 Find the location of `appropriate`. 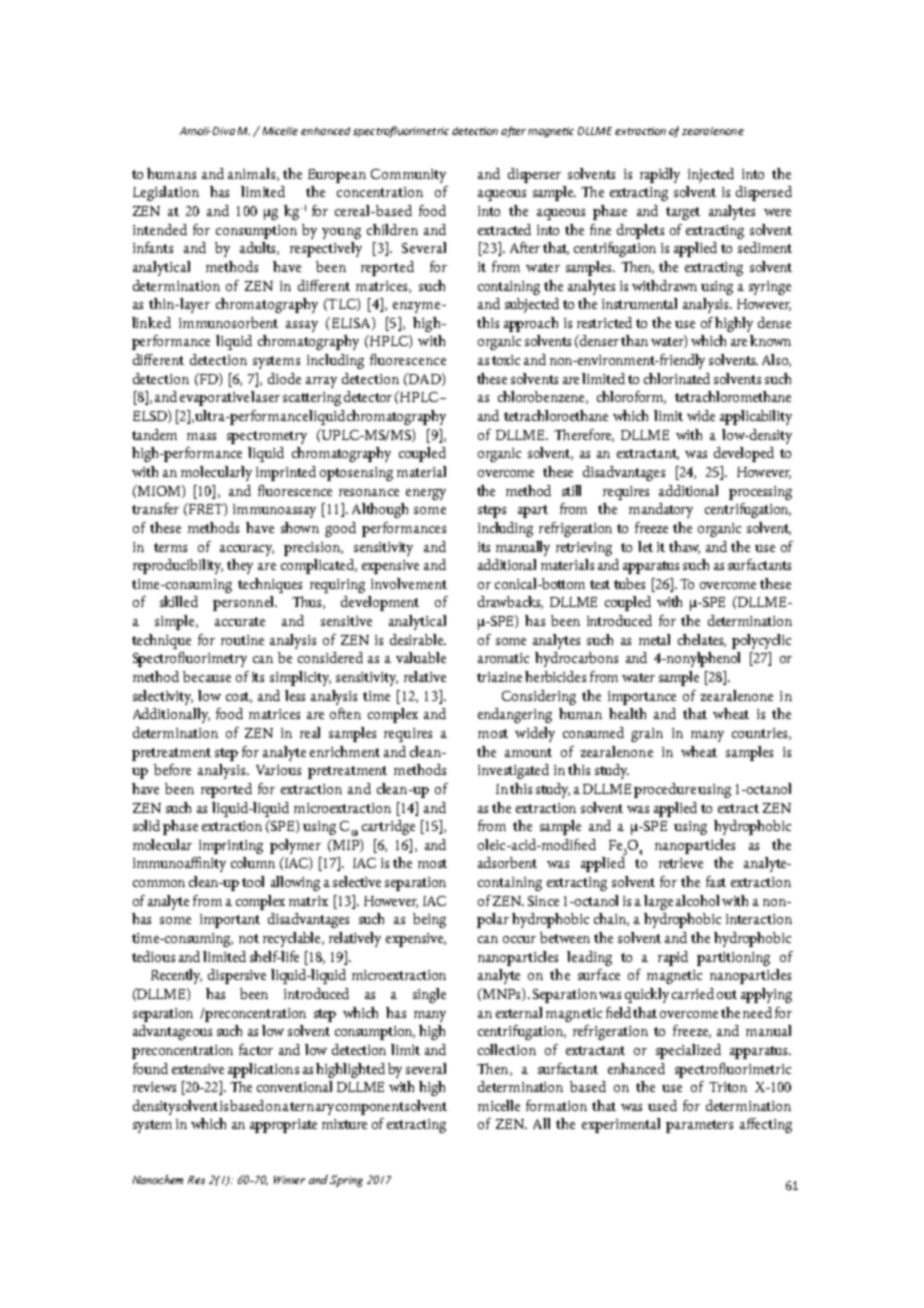

appropriate is located at coordinates (283, 1126).
